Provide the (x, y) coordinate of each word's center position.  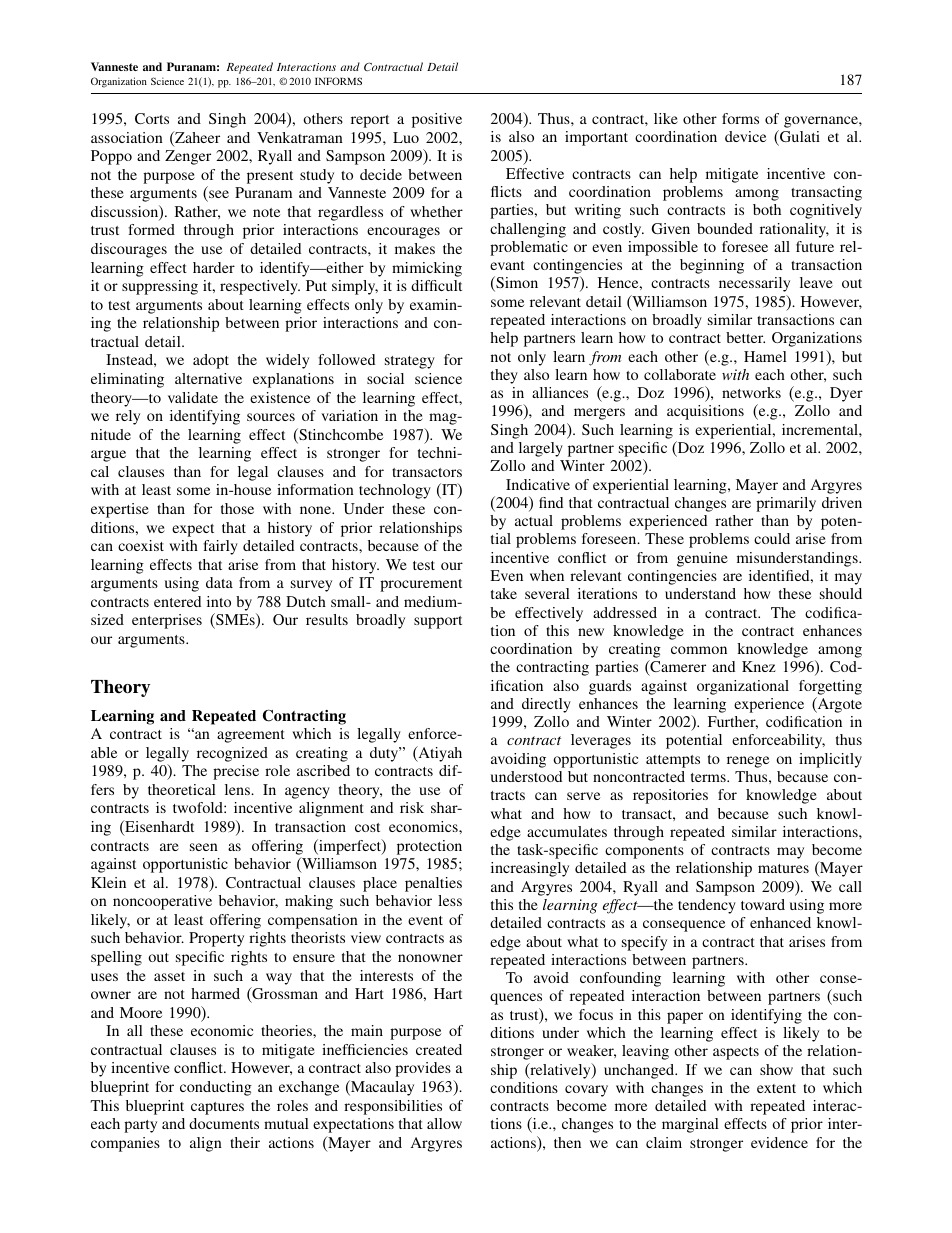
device (745, 136)
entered (177, 601)
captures (217, 1108)
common (699, 650)
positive (437, 120)
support (438, 622)
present (270, 177)
